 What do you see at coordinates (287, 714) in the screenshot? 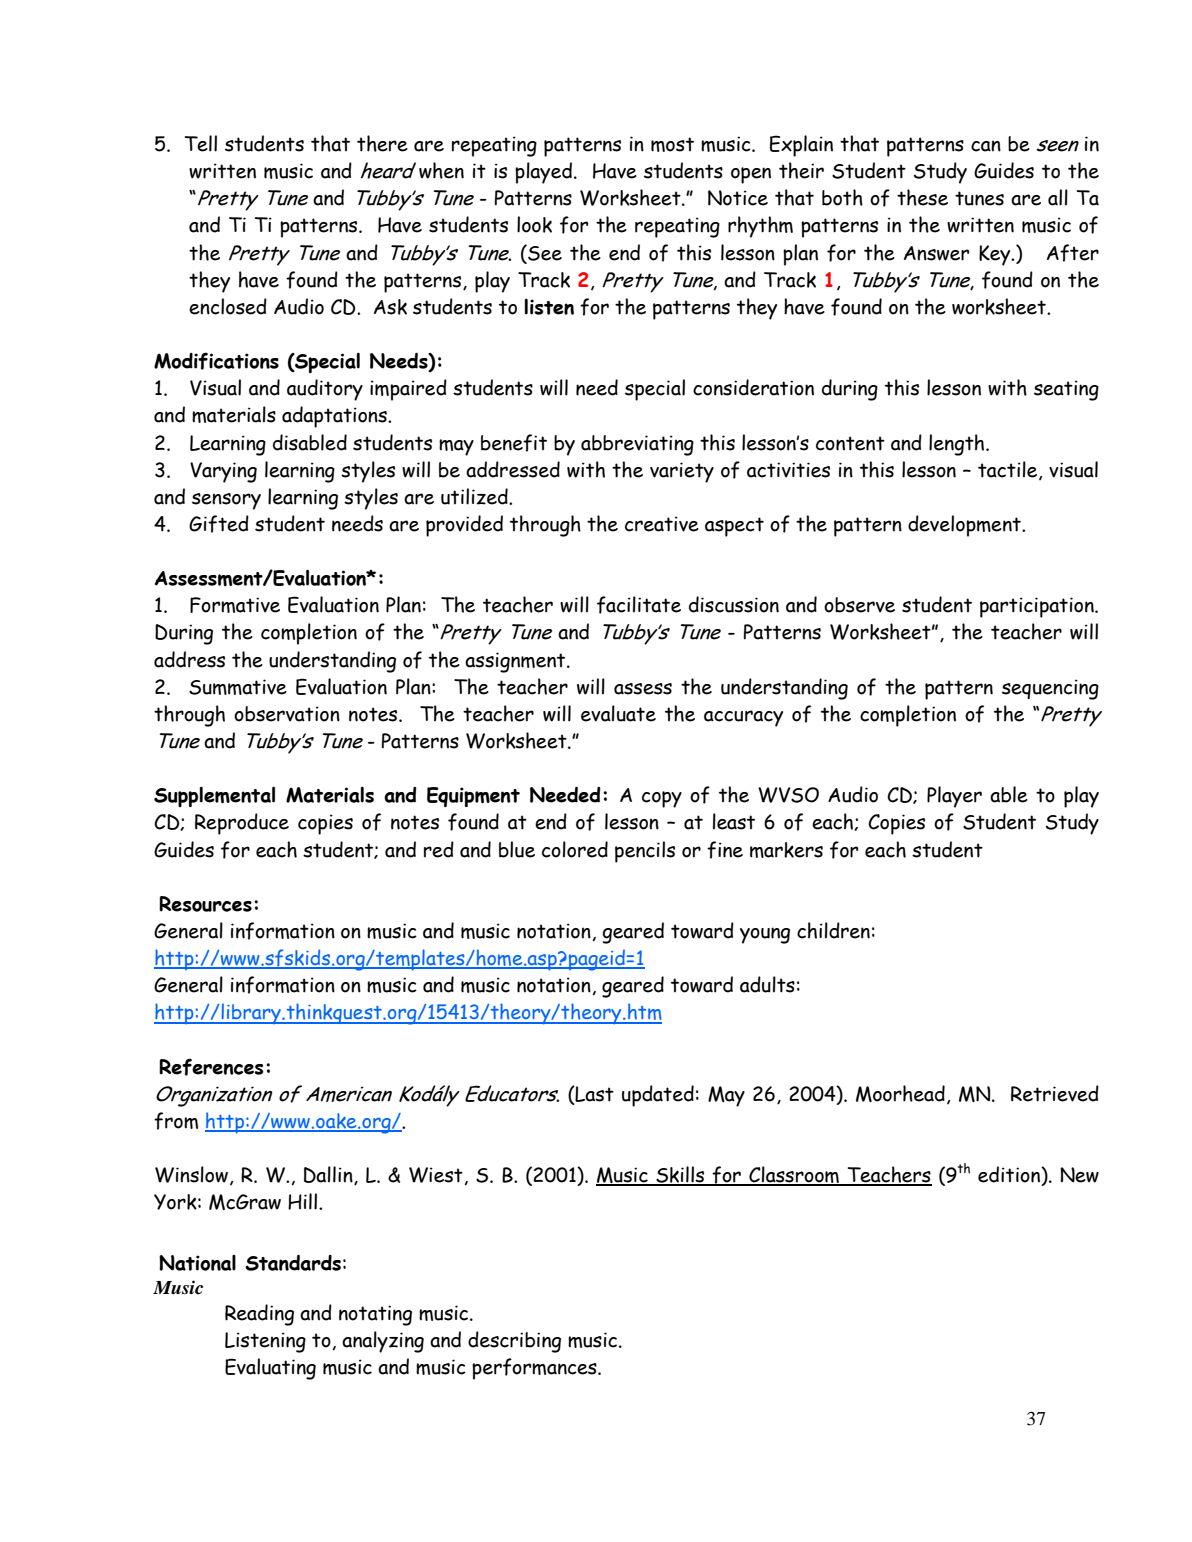
I see `observation` at bounding box center [287, 714].
